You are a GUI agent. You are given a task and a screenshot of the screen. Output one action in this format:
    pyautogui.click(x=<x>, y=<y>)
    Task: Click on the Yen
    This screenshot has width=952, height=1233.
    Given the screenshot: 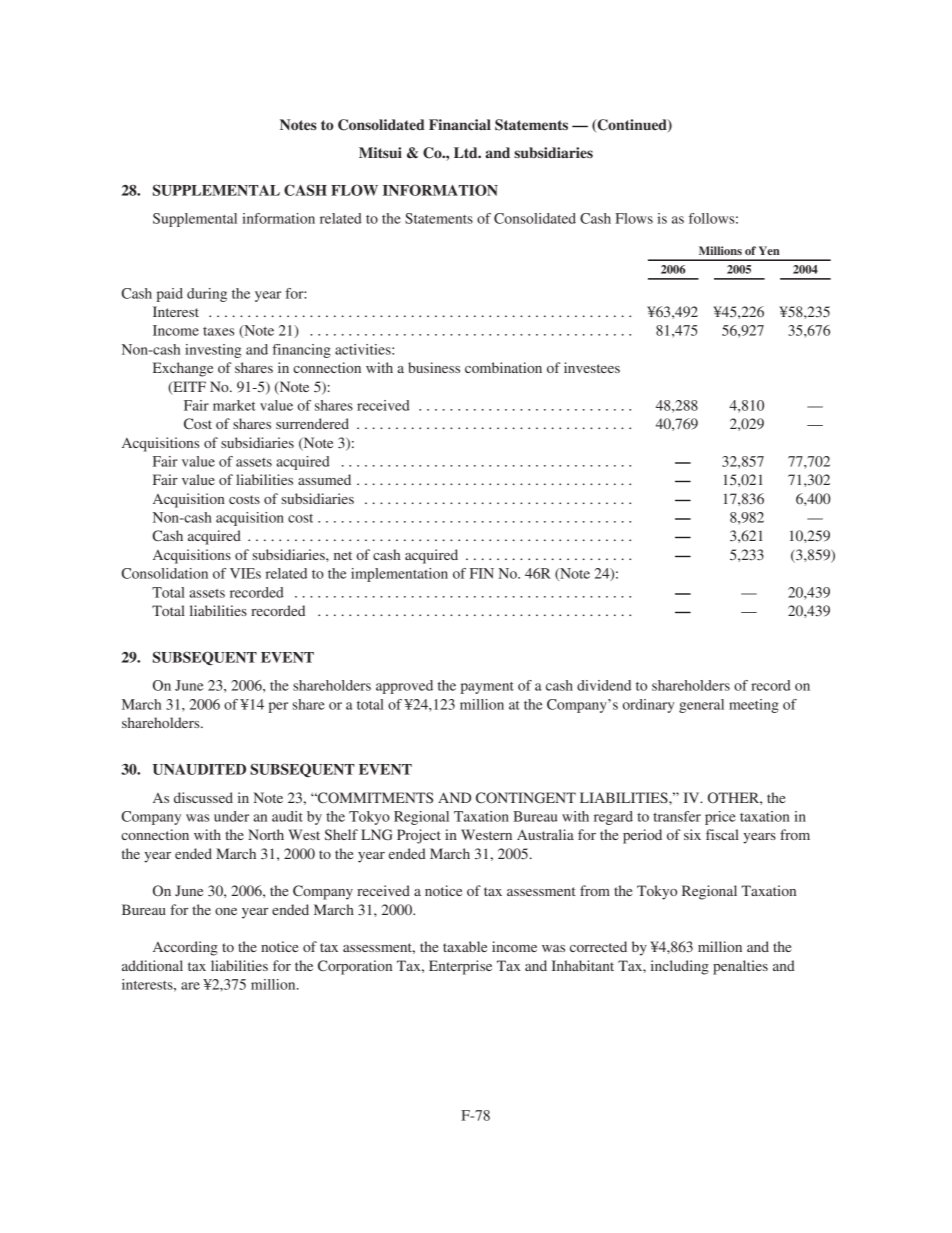 What is the action you would take?
    pyautogui.click(x=769, y=250)
